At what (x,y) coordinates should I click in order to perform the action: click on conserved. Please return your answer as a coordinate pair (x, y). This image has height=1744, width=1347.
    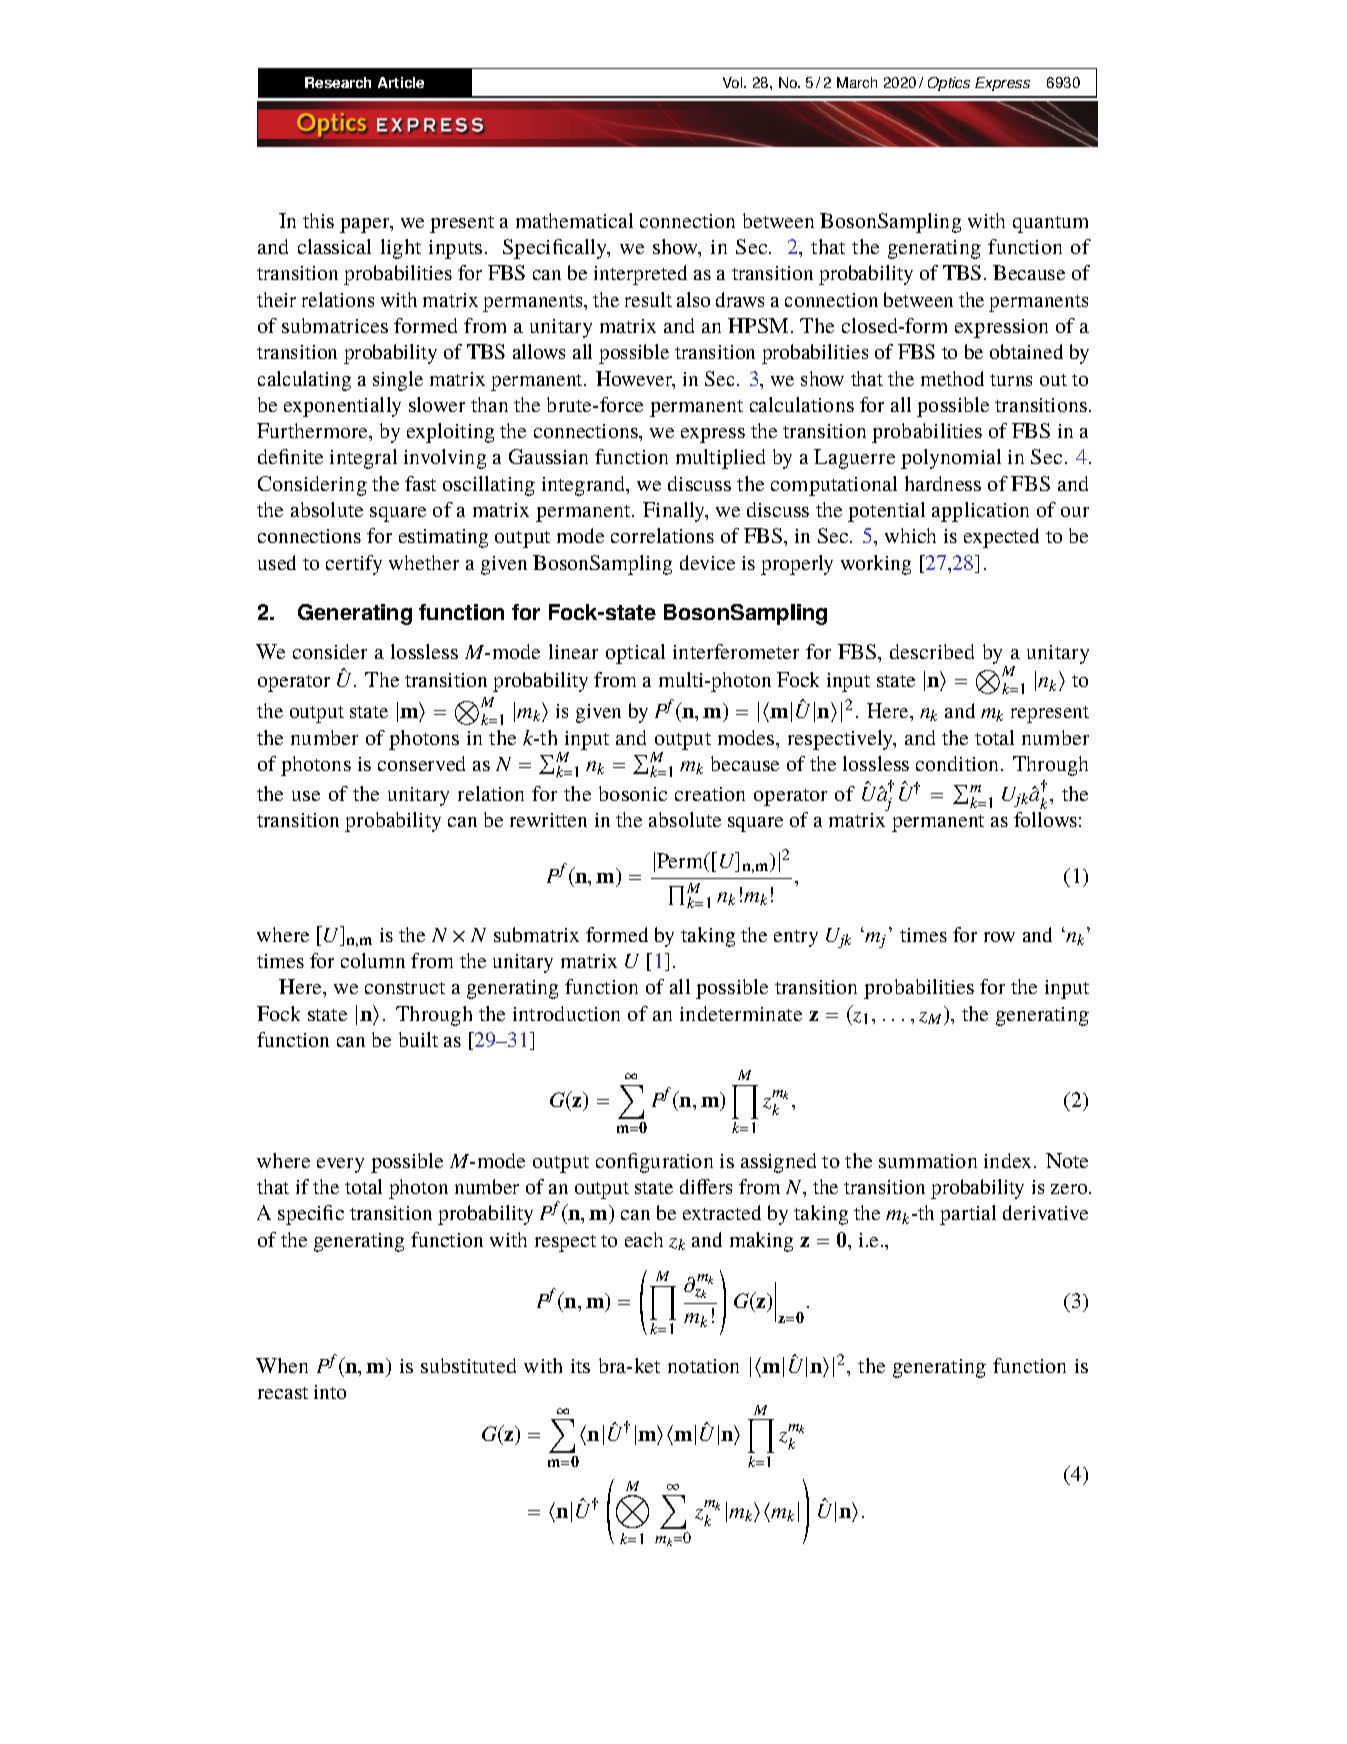
    Looking at the image, I should click on (421, 763).
